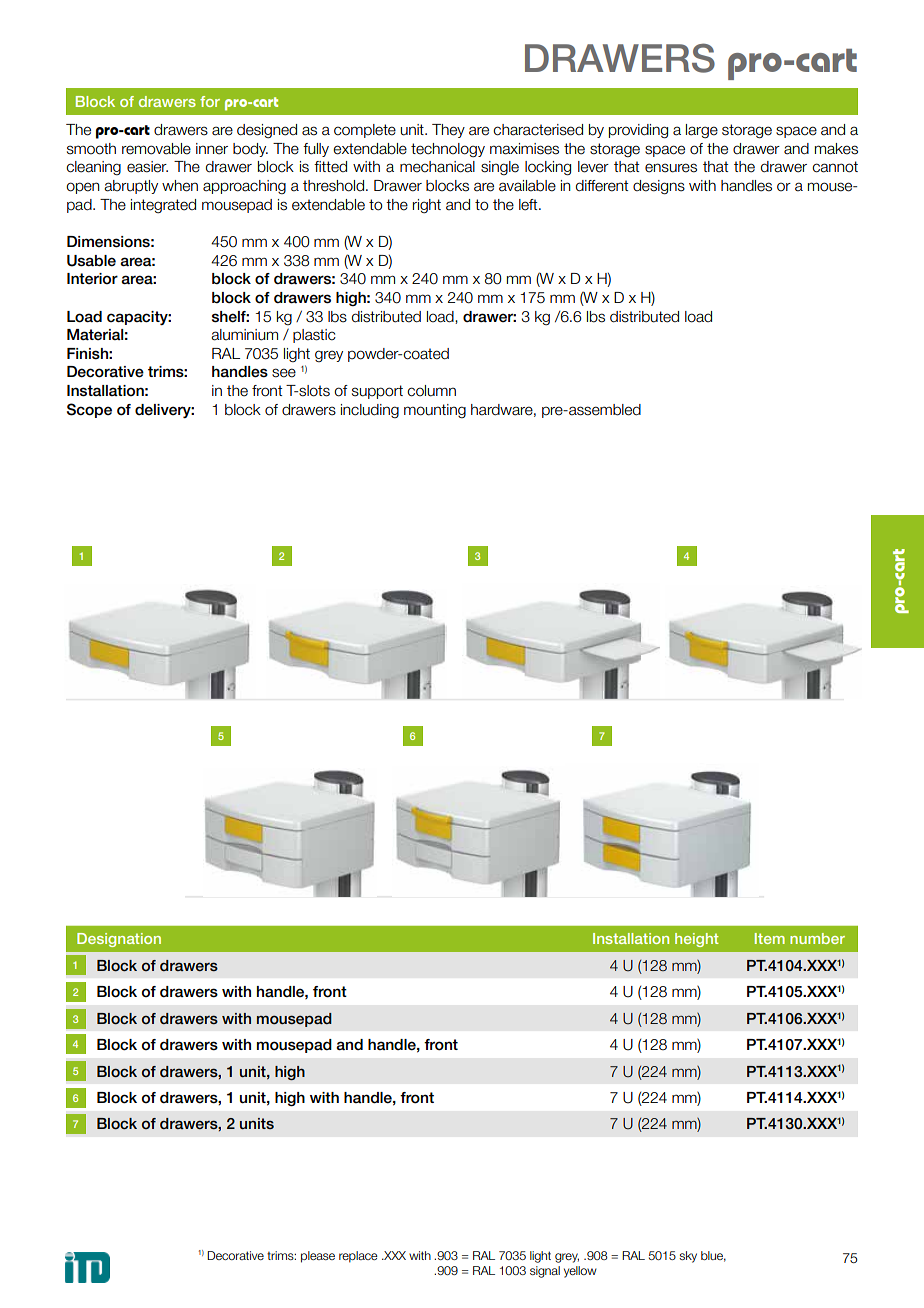 This page has height=1308, width=924. What do you see at coordinates (702, 131) in the page?
I see `large` at bounding box center [702, 131].
